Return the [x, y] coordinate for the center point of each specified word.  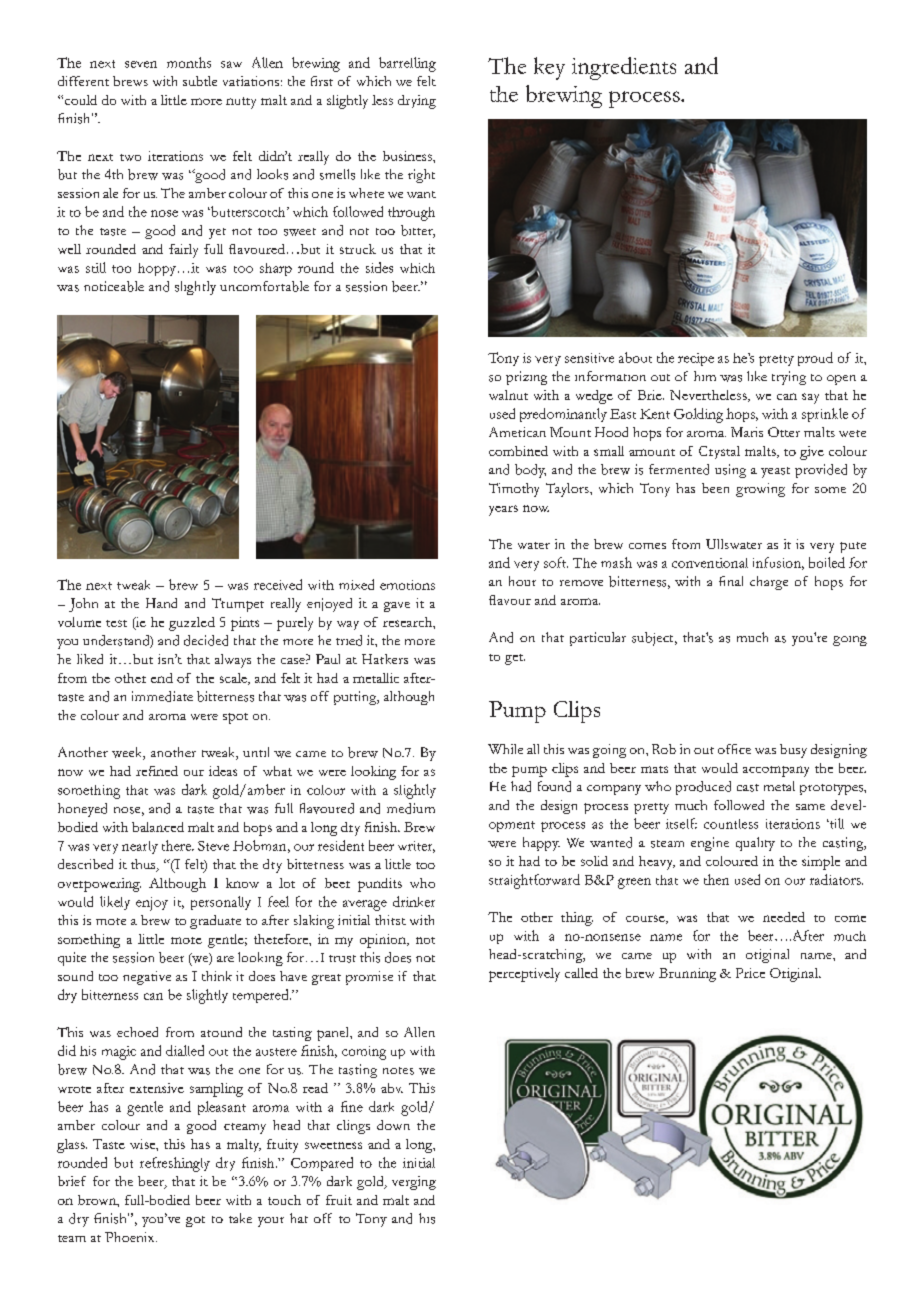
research [408, 622]
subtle [200, 81]
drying [417, 102]
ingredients [624, 68]
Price [750, 973]
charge [769, 583]
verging [414, 1183]
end [162, 678]
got [195, 1221]
